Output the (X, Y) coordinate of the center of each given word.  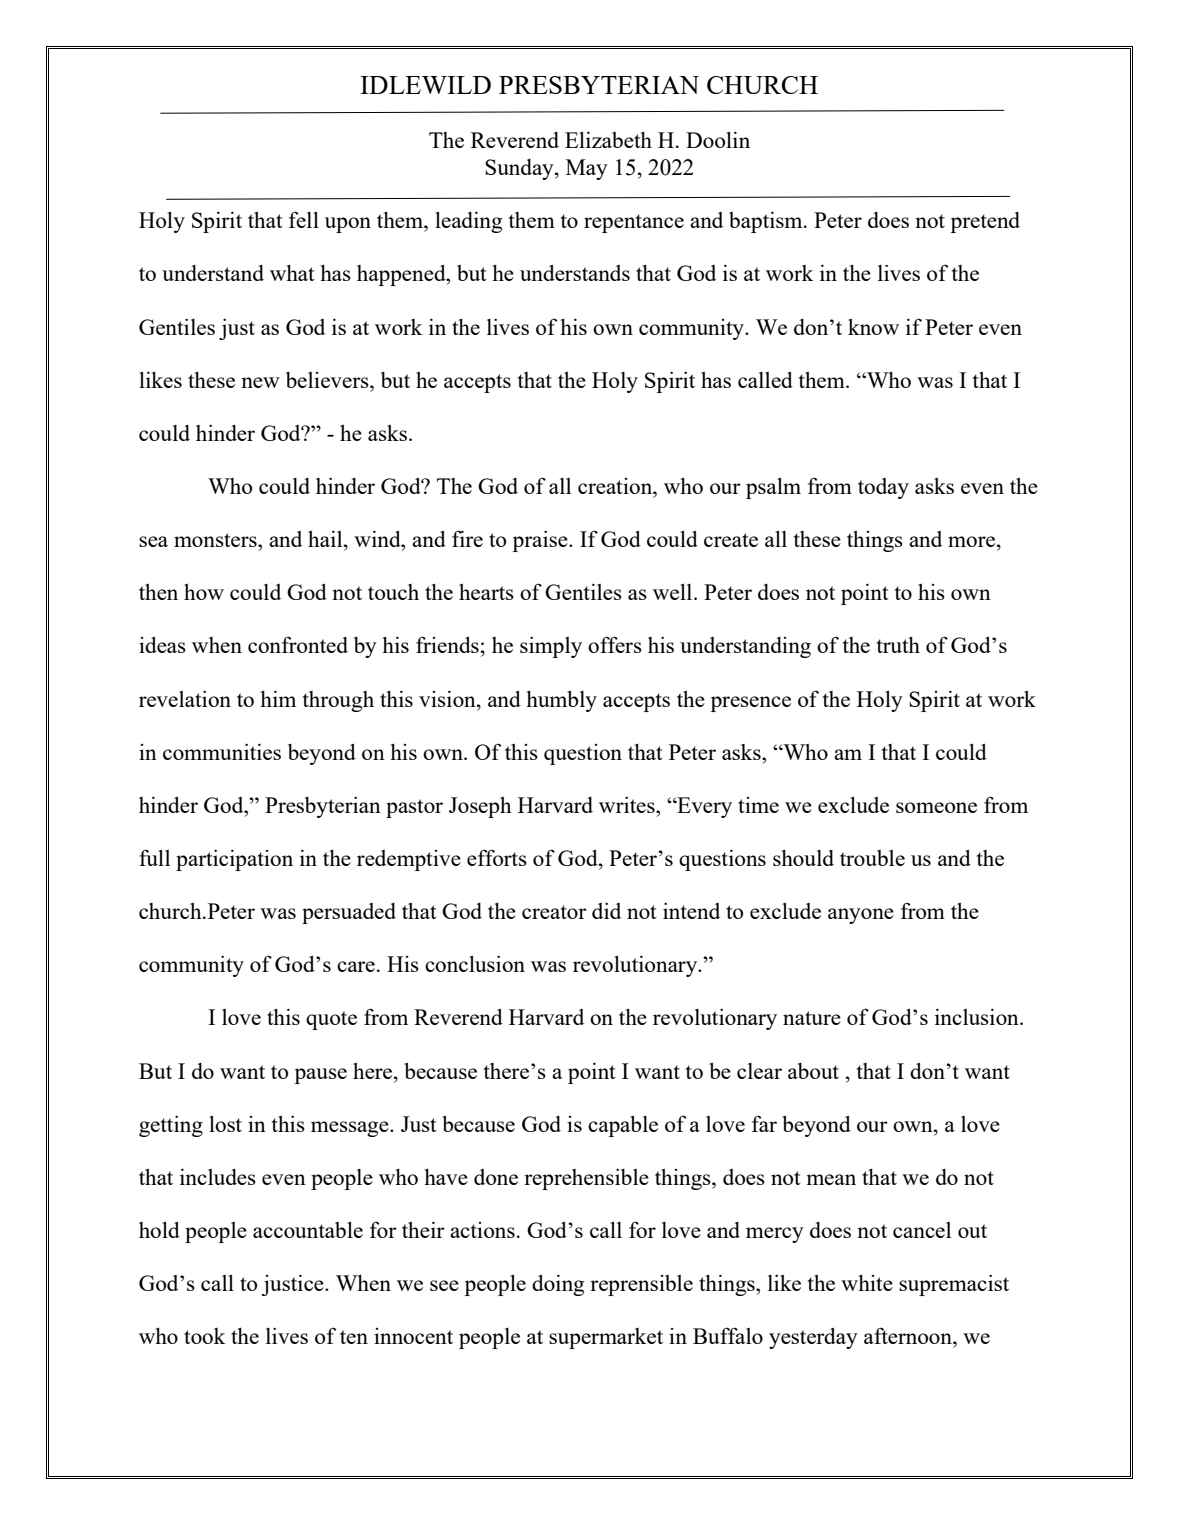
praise (541, 541)
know (873, 327)
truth (898, 645)
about (813, 1071)
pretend (985, 222)
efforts (497, 857)
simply (551, 647)
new (260, 382)
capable (623, 1126)
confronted (298, 644)
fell (304, 219)
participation (234, 860)
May (587, 169)
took (205, 1336)
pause (320, 1076)
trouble (872, 858)
